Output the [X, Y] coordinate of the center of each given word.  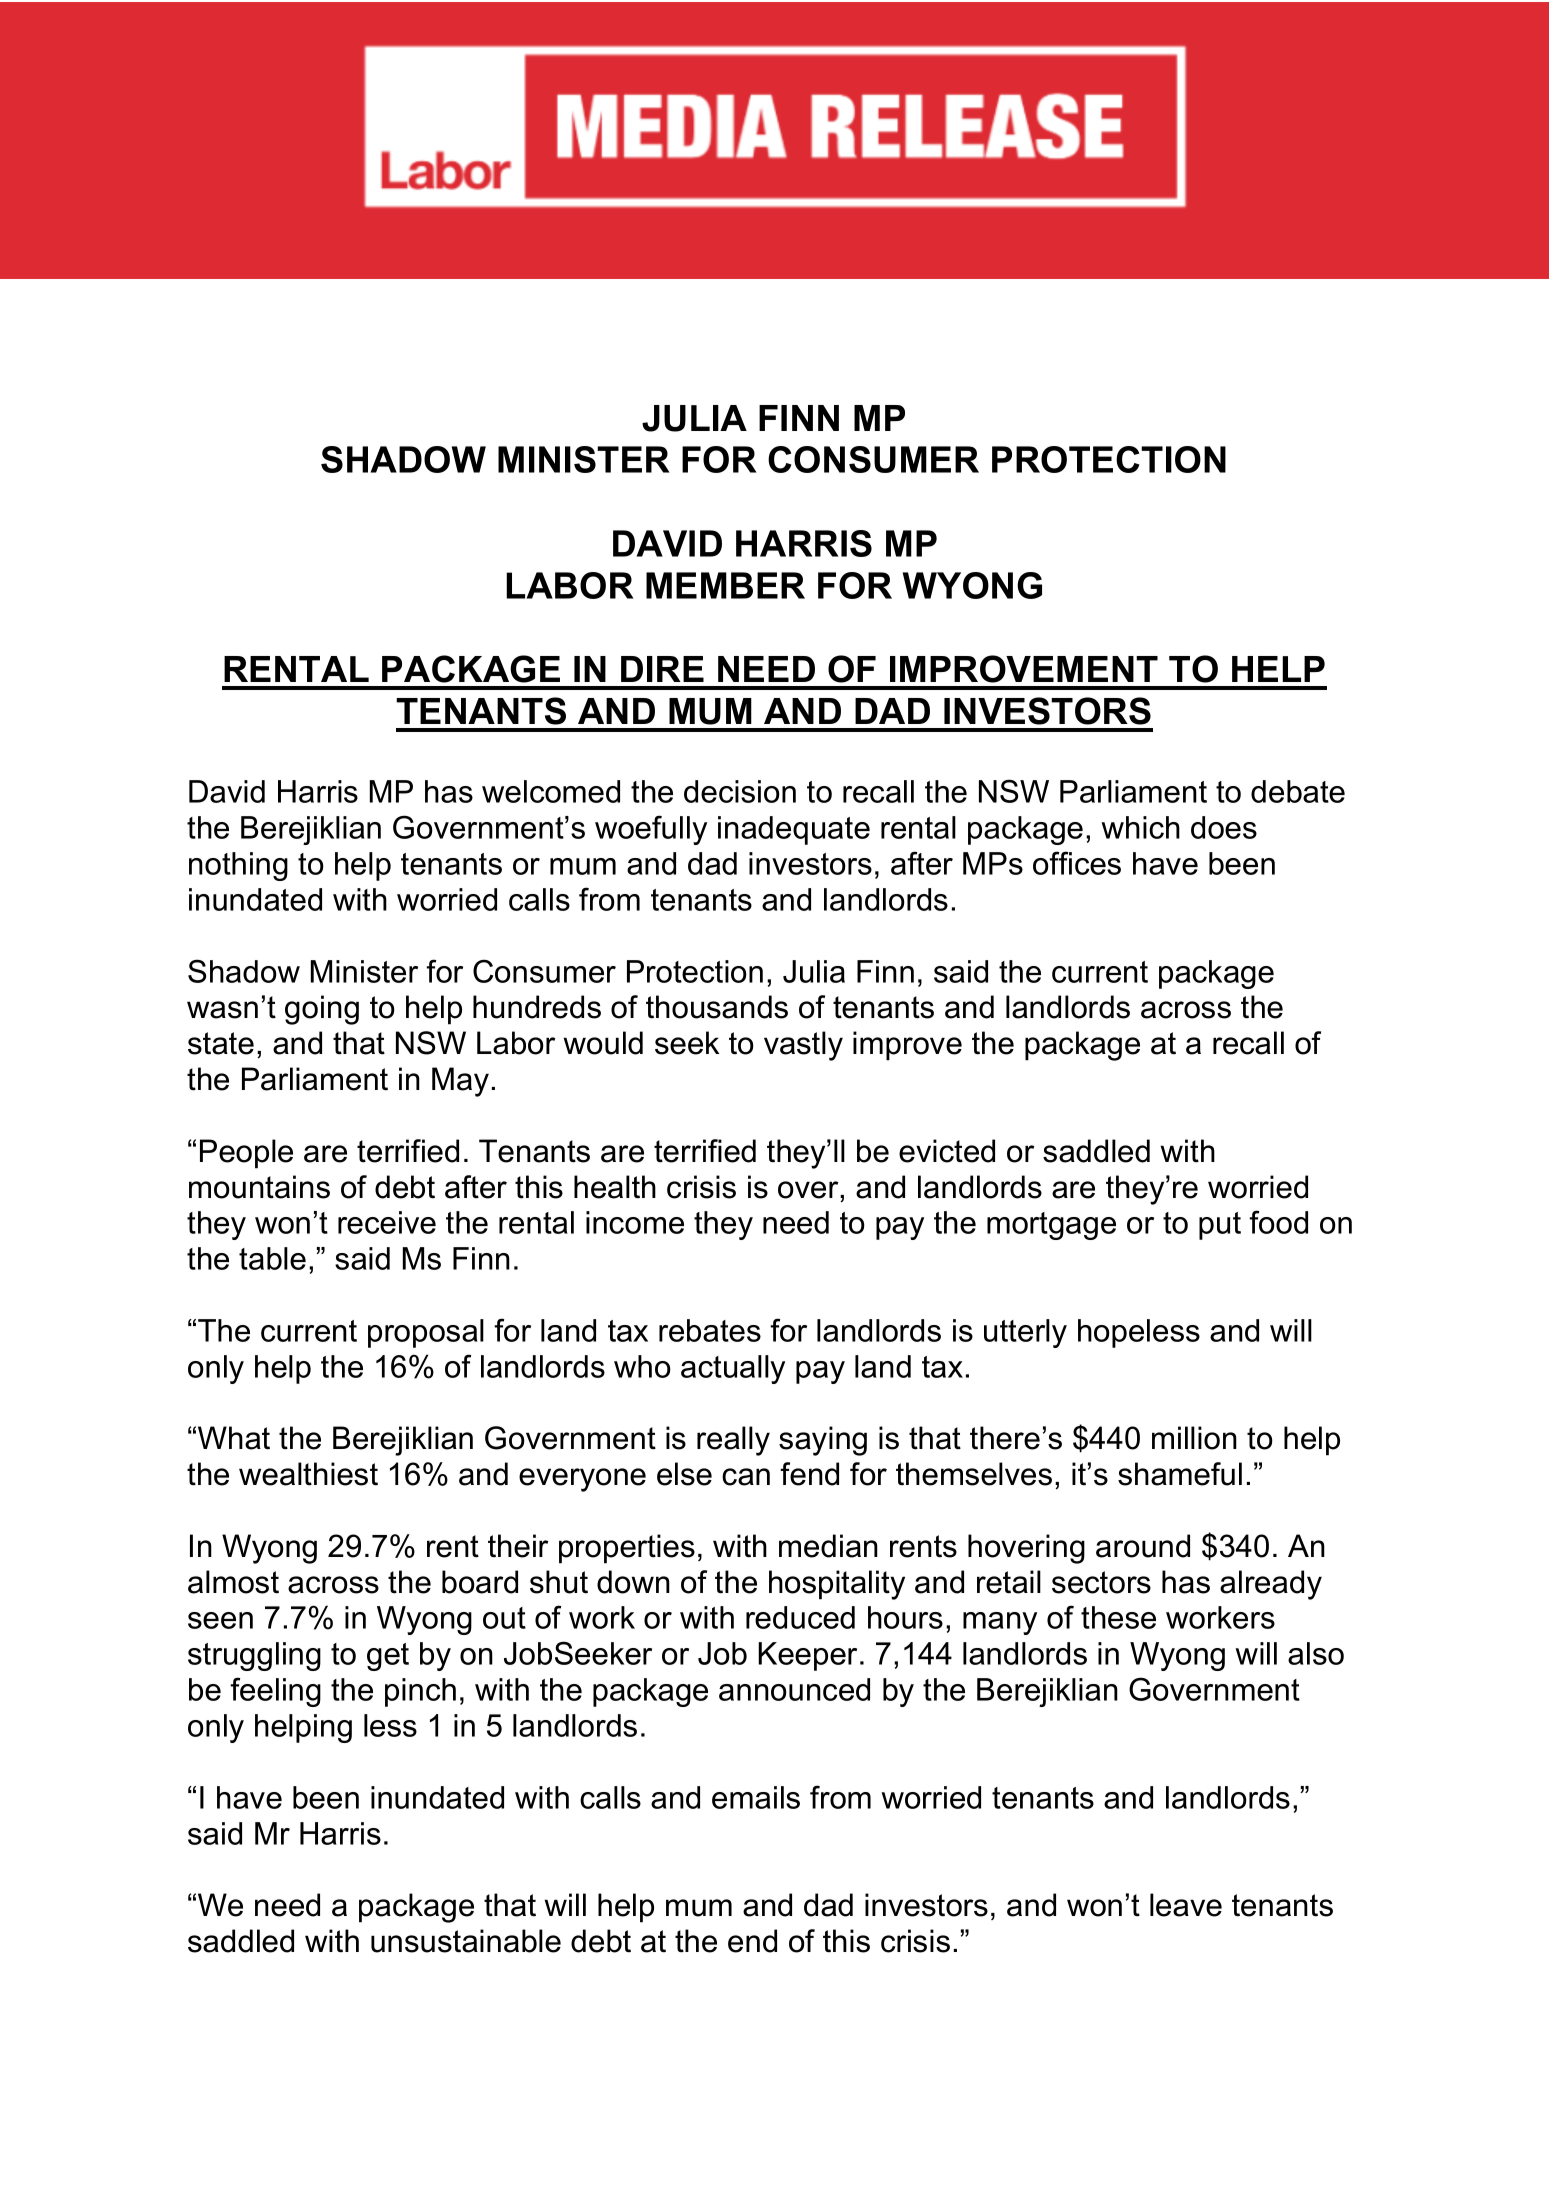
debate [1298, 791]
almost [233, 1582]
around [1143, 1546]
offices [1077, 863]
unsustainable [466, 1941]
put [1220, 1226]
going [322, 1010]
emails [756, 1797]
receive [387, 1222]
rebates [710, 1330]
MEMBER [725, 585]
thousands [717, 1007]
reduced [800, 1617]
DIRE [662, 669]
